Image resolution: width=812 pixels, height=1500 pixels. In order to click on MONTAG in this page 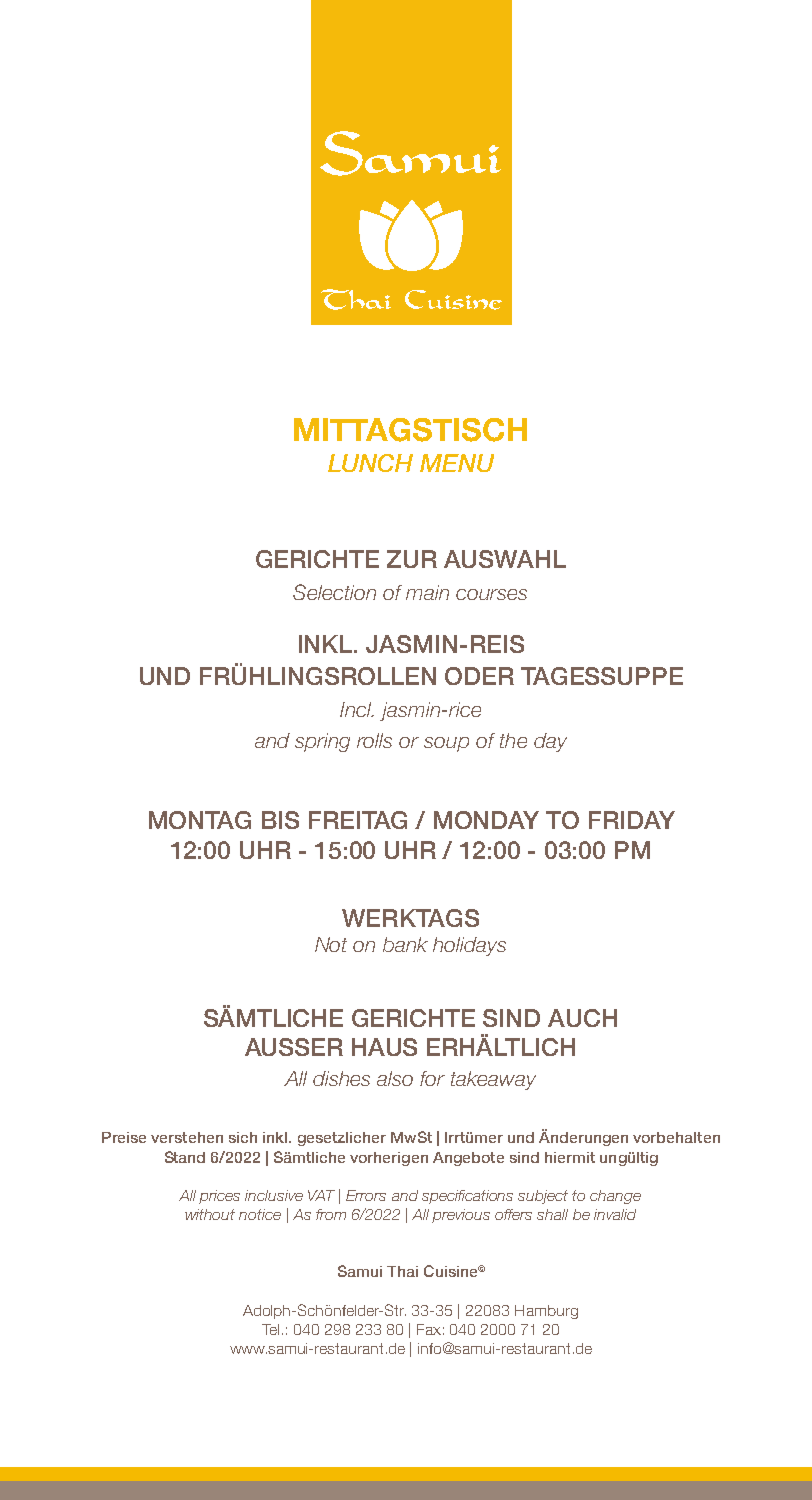, I will do `click(200, 820)`.
